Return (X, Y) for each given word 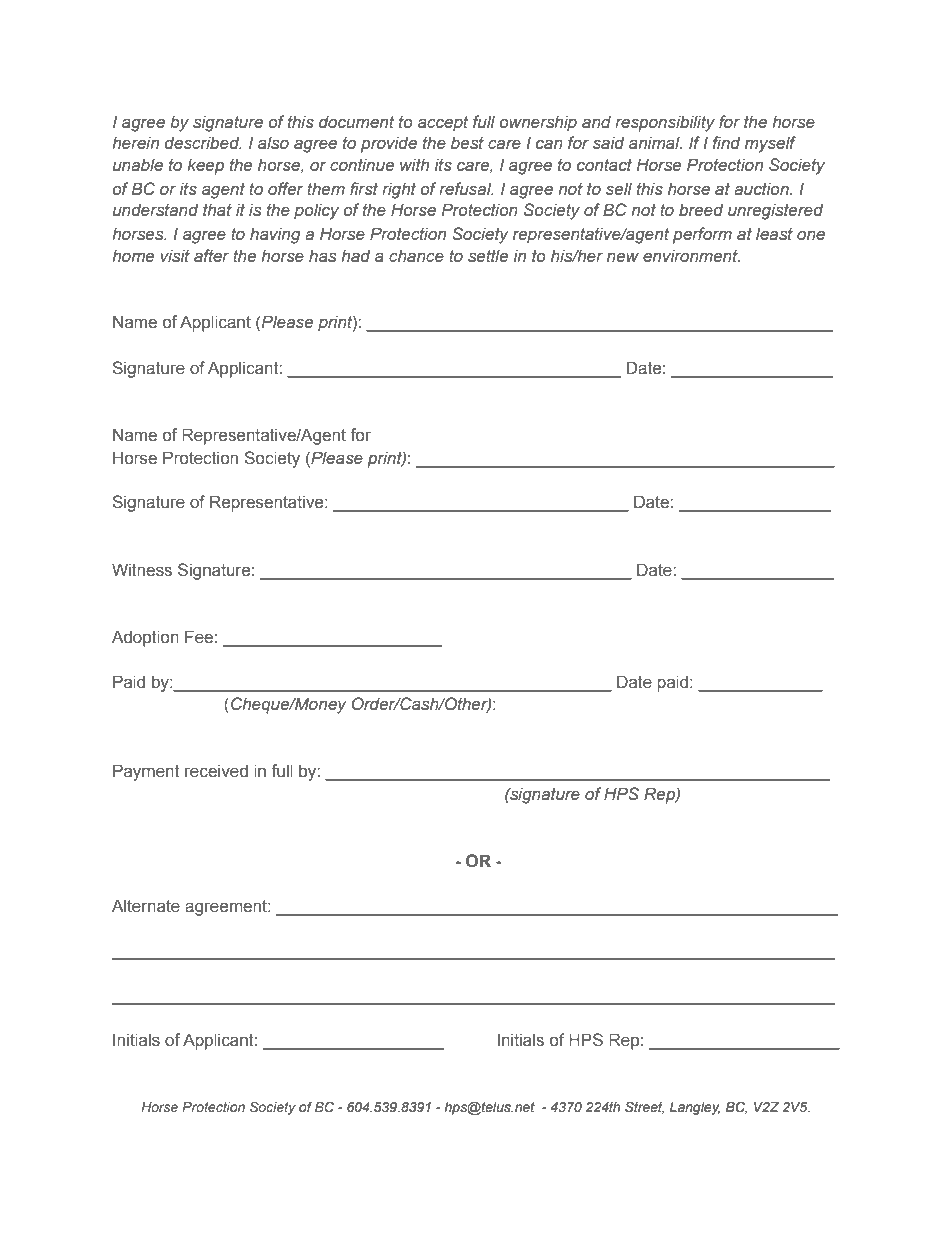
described (203, 143)
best (467, 143)
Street (644, 1107)
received (216, 771)
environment (691, 256)
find (726, 142)
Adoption (145, 638)
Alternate (146, 906)
